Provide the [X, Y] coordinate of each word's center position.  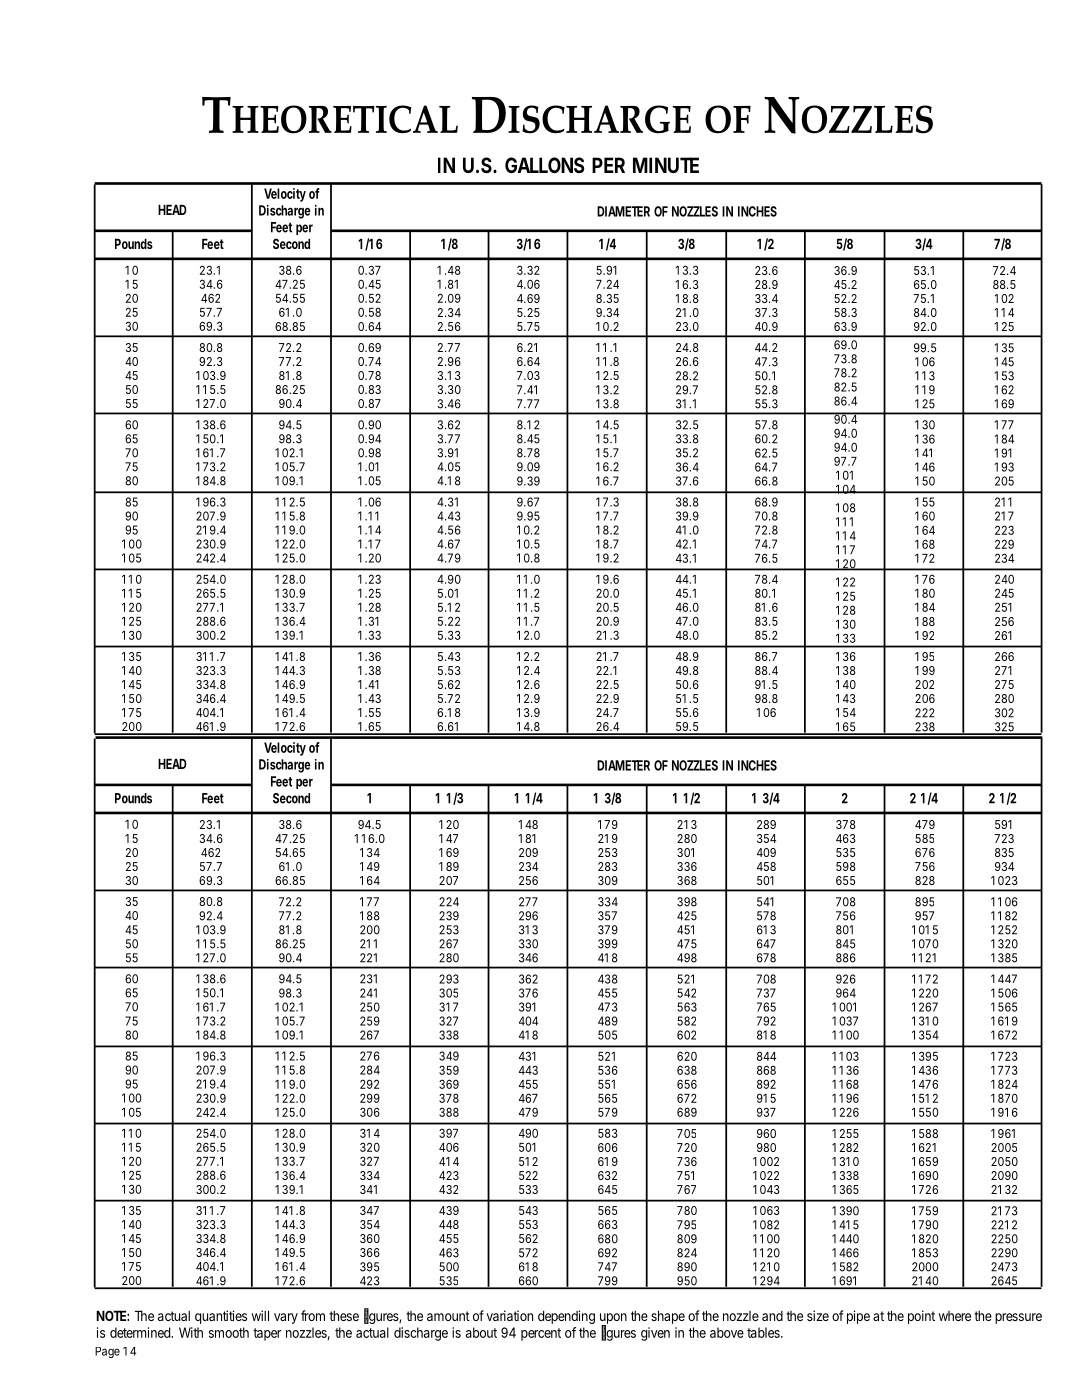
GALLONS [545, 165]
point [921, 1317]
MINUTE [666, 165]
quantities [221, 1317]
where [955, 1316]
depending [566, 1317]
